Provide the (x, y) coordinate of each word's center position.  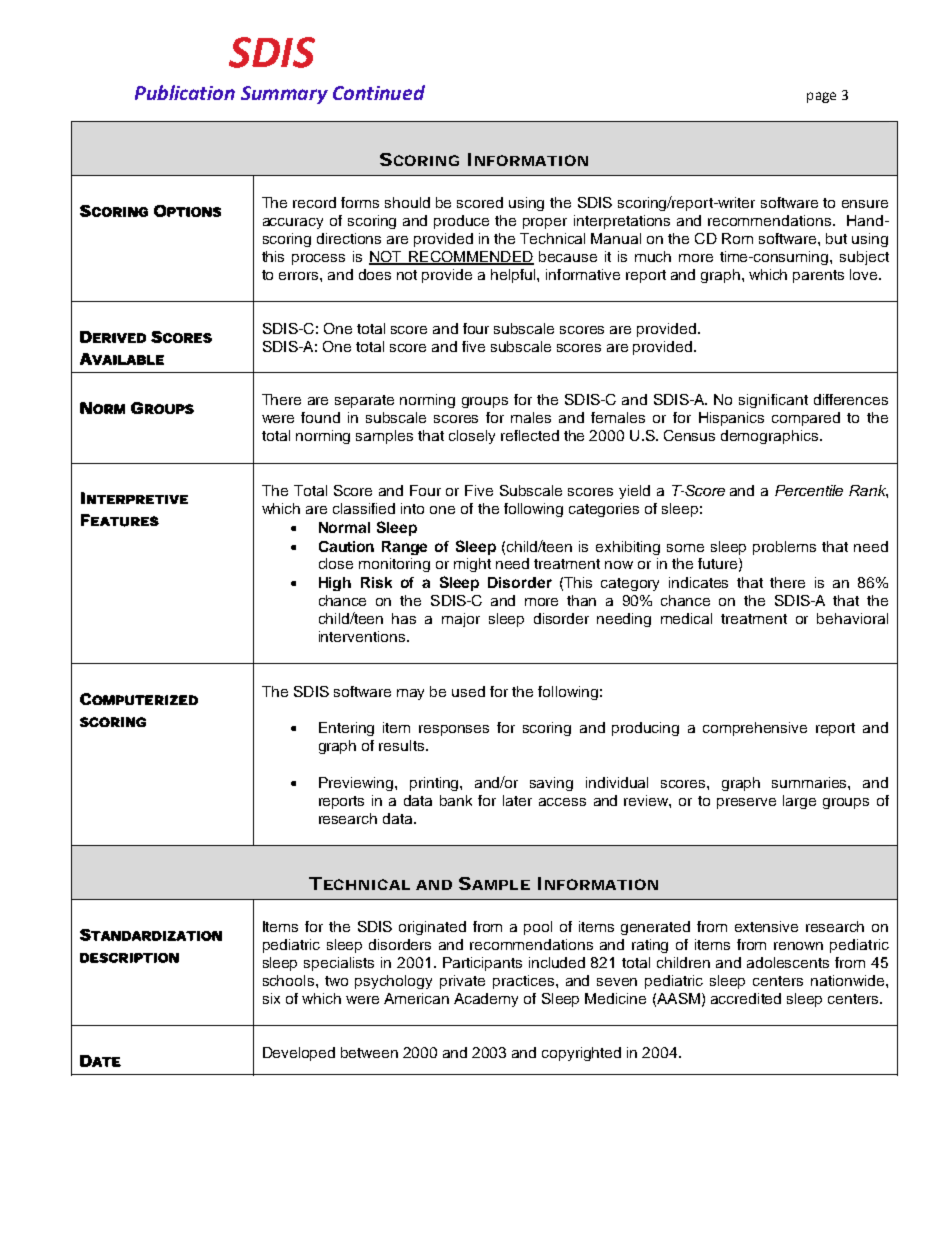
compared (806, 419)
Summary (284, 95)
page (821, 97)
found (320, 417)
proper (545, 223)
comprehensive (755, 729)
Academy (486, 1000)
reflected (530, 435)
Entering (346, 729)
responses (454, 730)
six (271, 998)
